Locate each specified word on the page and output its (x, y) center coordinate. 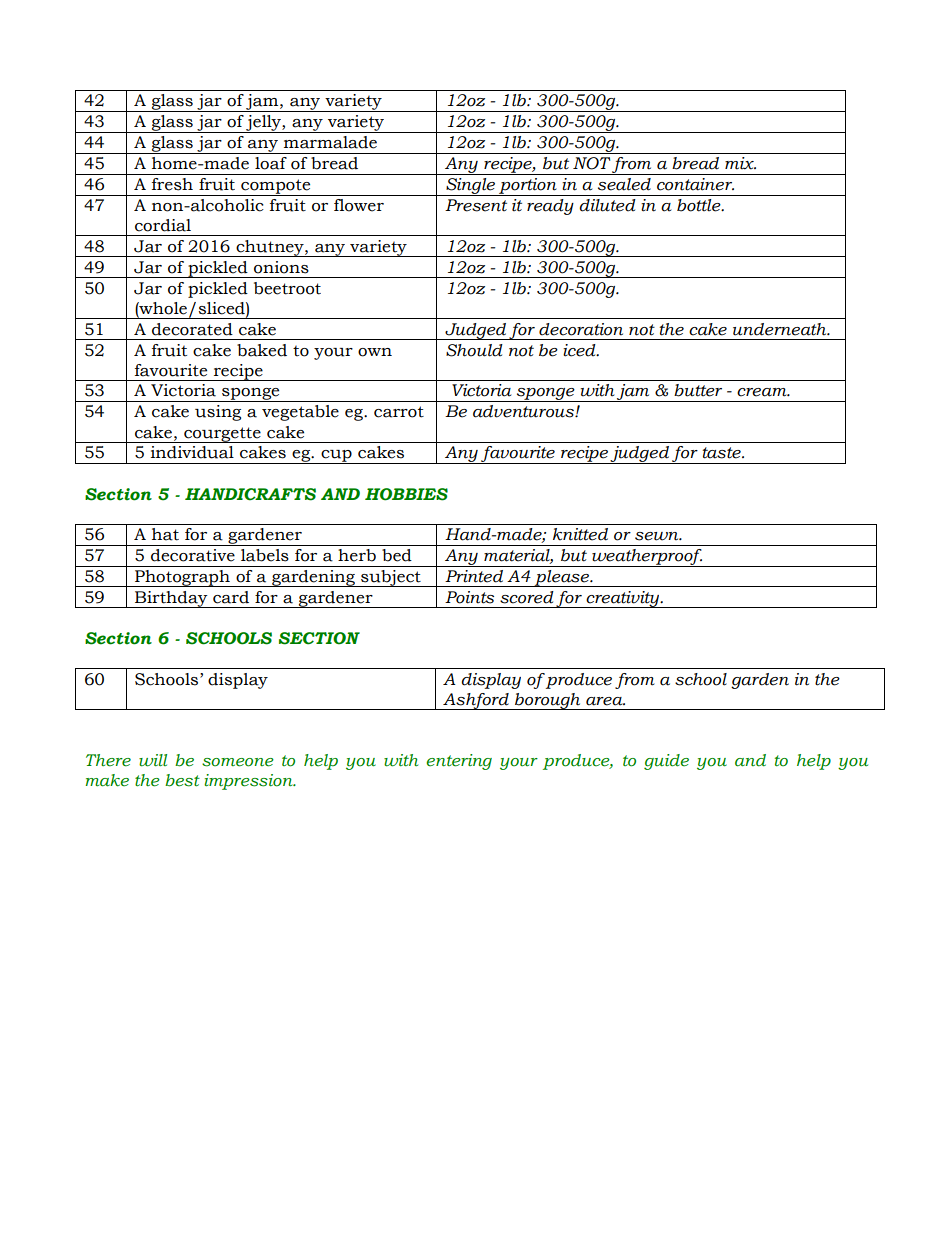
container (695, 184)
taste (722, 453)
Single (471, 187)
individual (192, 452)
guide (666, 762)
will (153, 760)
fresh (172, 184)
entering (459, 762)
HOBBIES (406, 494)
